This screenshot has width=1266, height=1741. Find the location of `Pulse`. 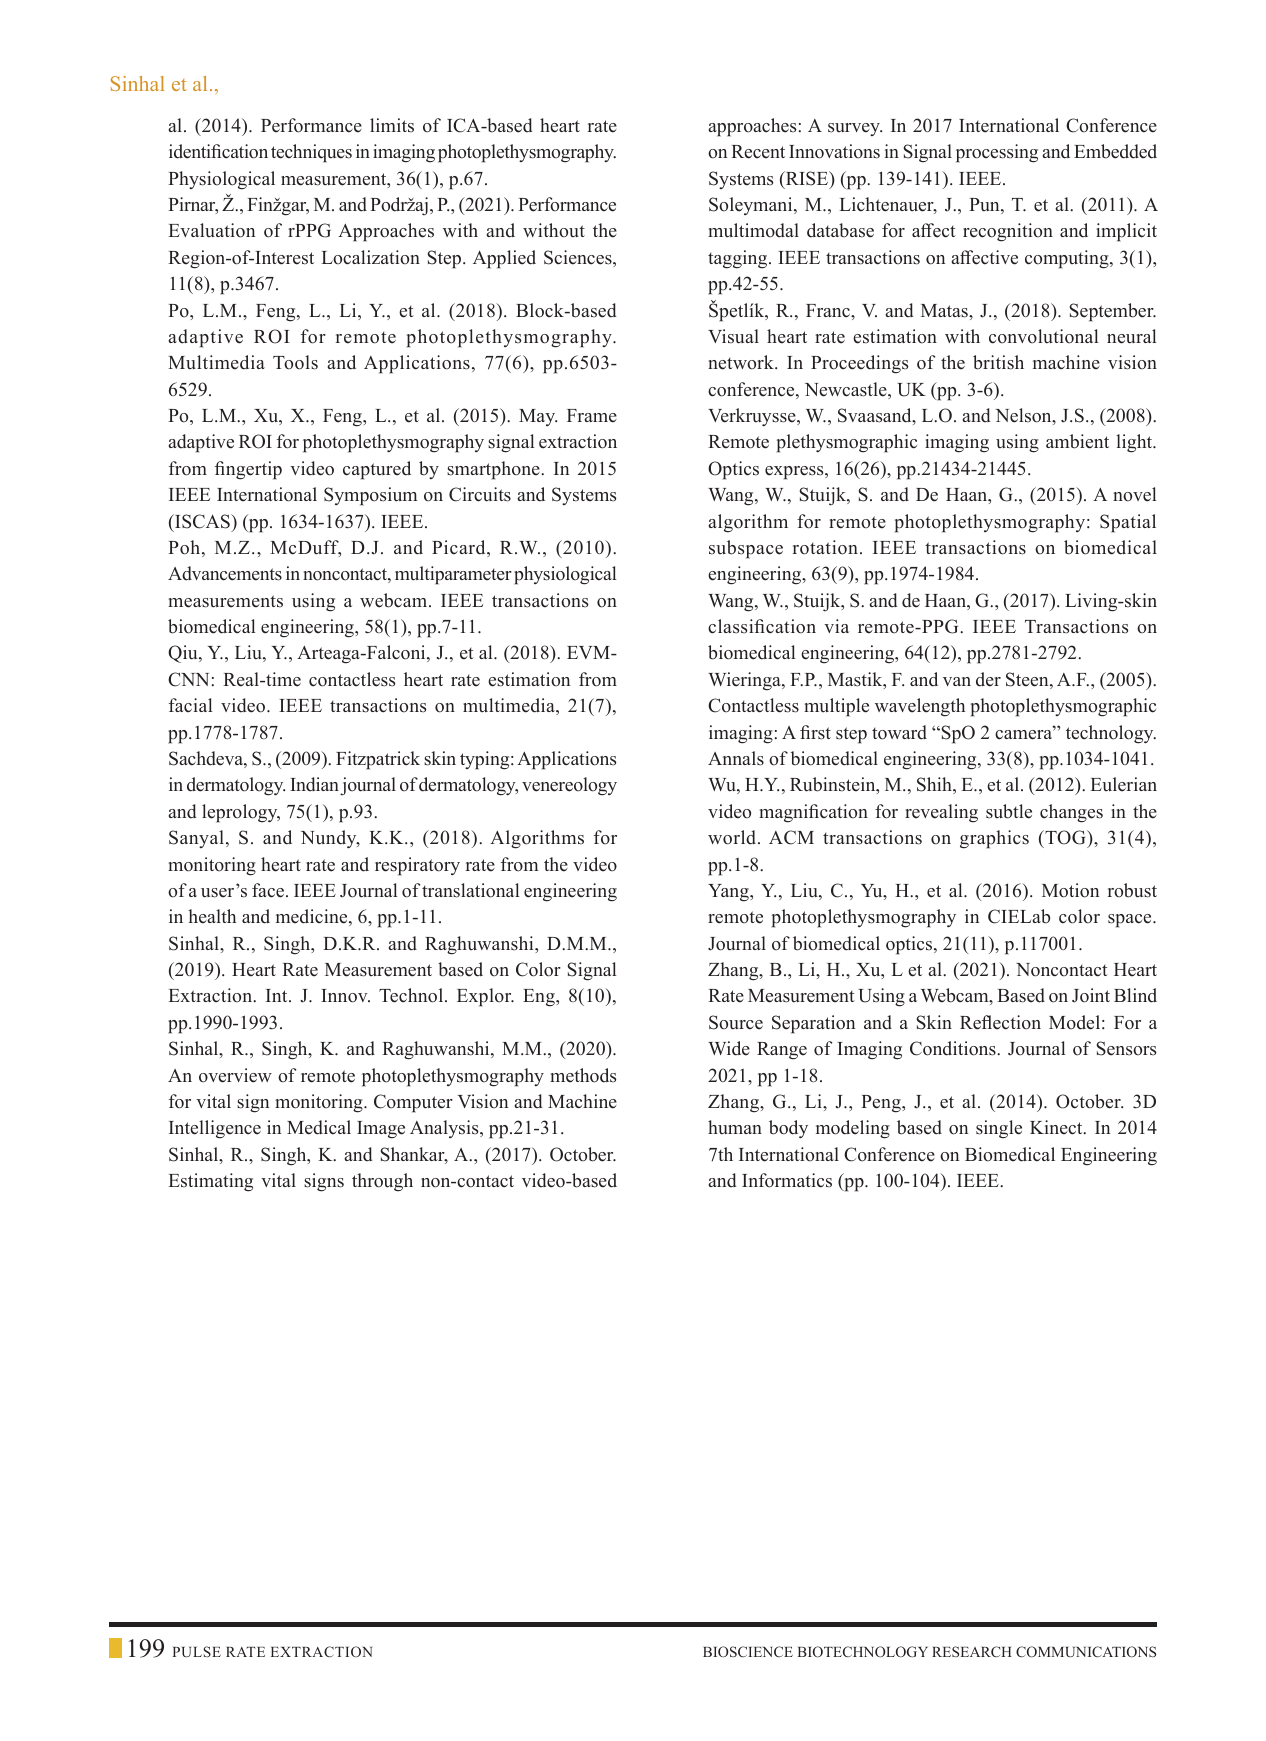

Pulse is located at coordinates (197, 1651).
